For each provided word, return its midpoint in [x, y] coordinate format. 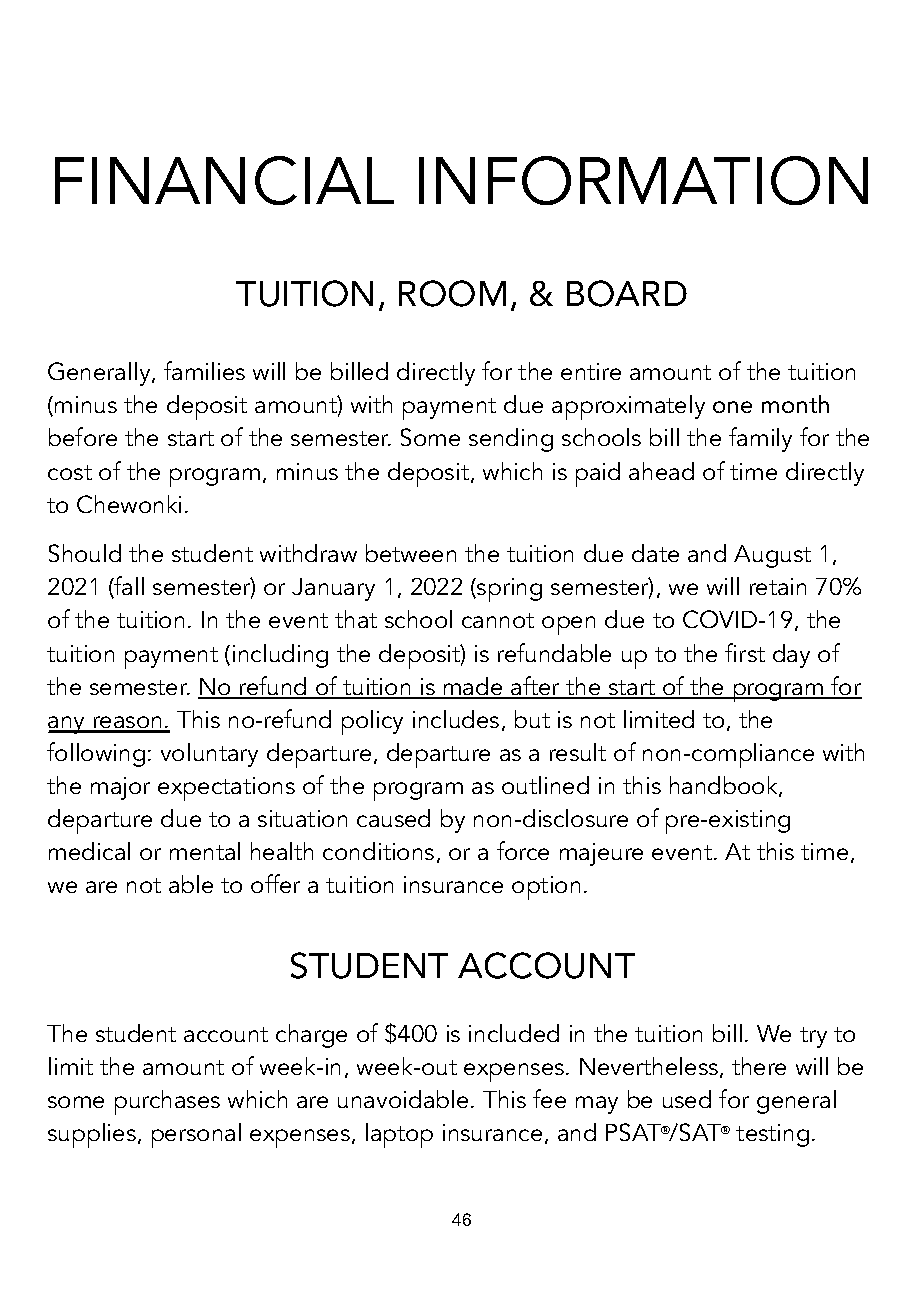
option [546, 888]
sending [511, 440]
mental [205, 851]
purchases [167, 1102]
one [732, 407]
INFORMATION [643, 180]
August [772, 556]
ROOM [452, 293]
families [204, 370]
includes [456, 719]
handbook [725, 786]
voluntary [209, 755]
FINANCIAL [224, 180]
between [411, 553]
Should [85, 553]
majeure [601, 854]
